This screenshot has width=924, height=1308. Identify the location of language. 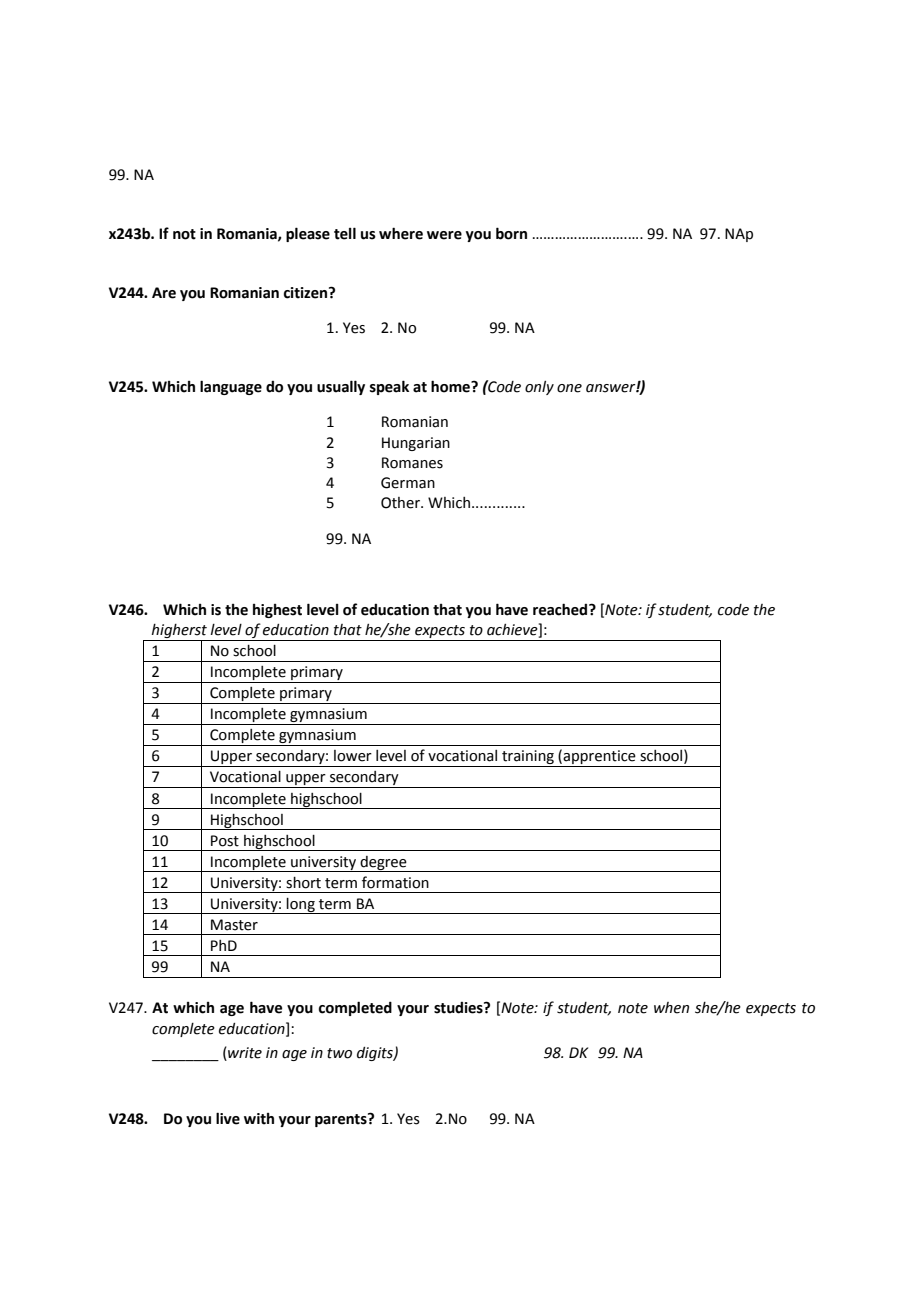
(231, 387).
